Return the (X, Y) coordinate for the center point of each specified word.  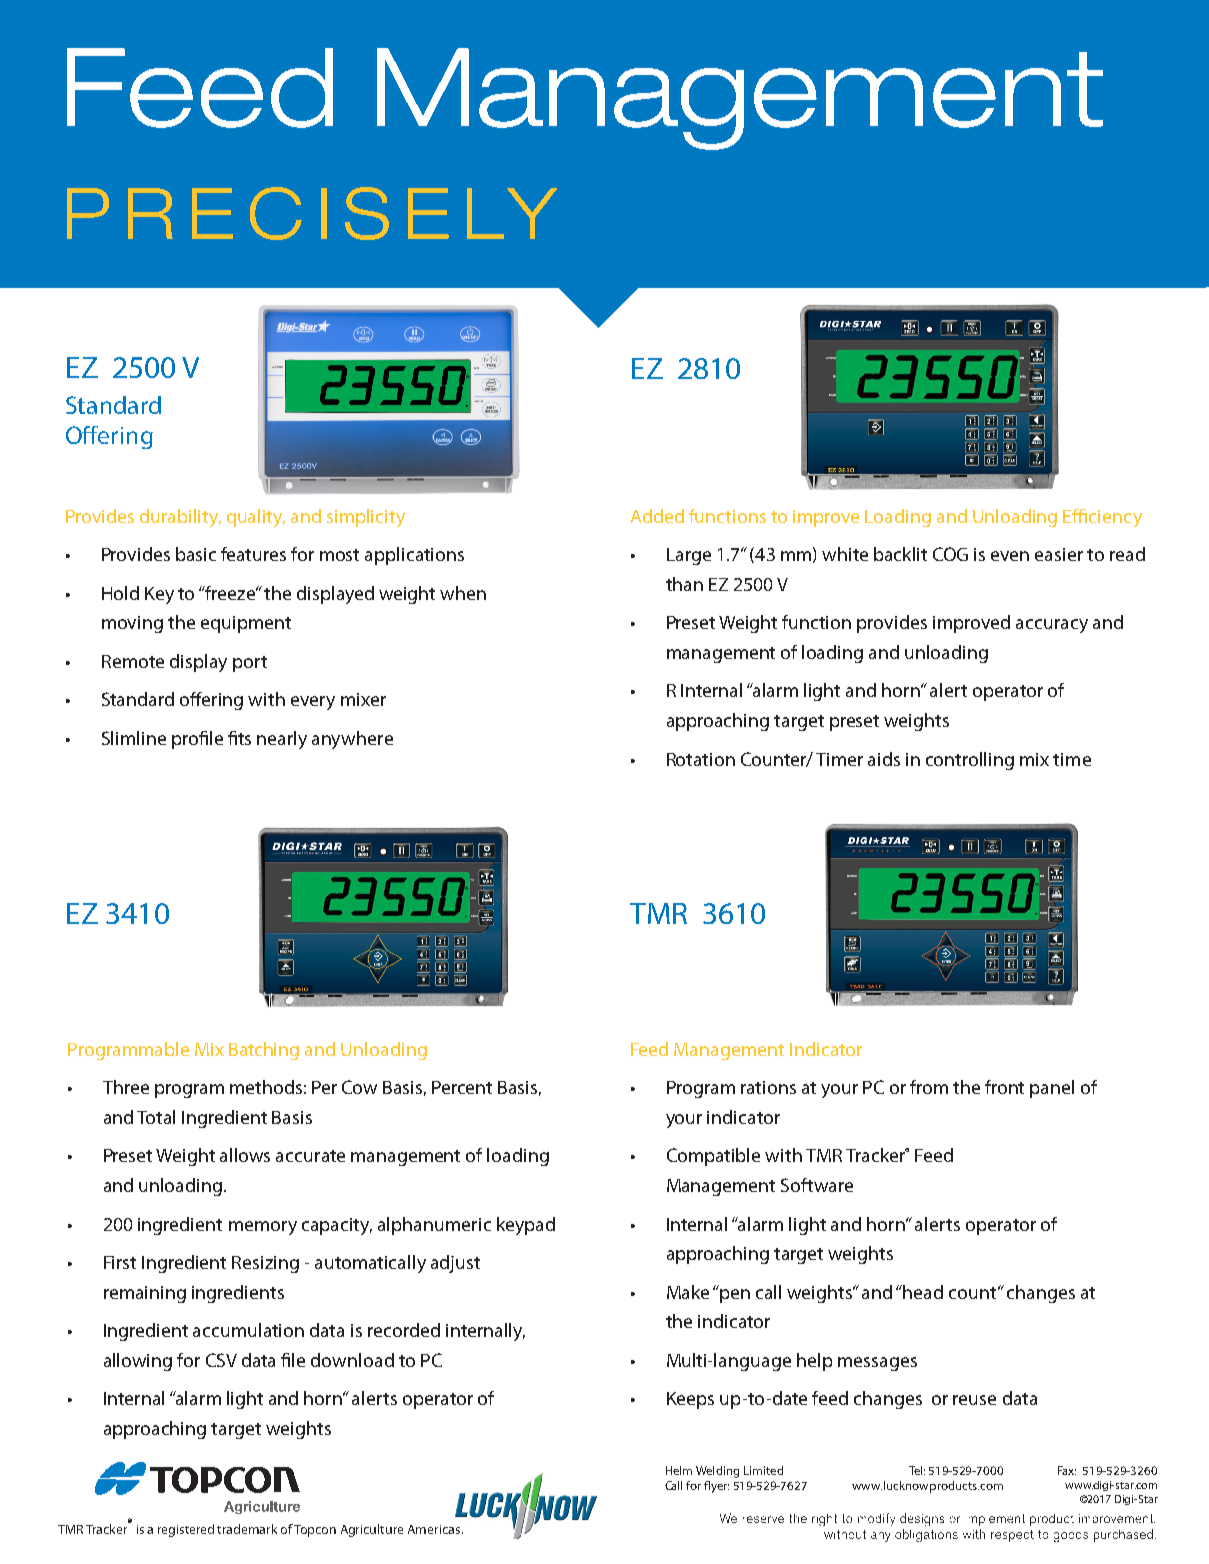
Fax (1067, 1470)
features (253, 554)
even (1010, 556)
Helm (679, 1470)
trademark (247, 1529)
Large (689, 556)
